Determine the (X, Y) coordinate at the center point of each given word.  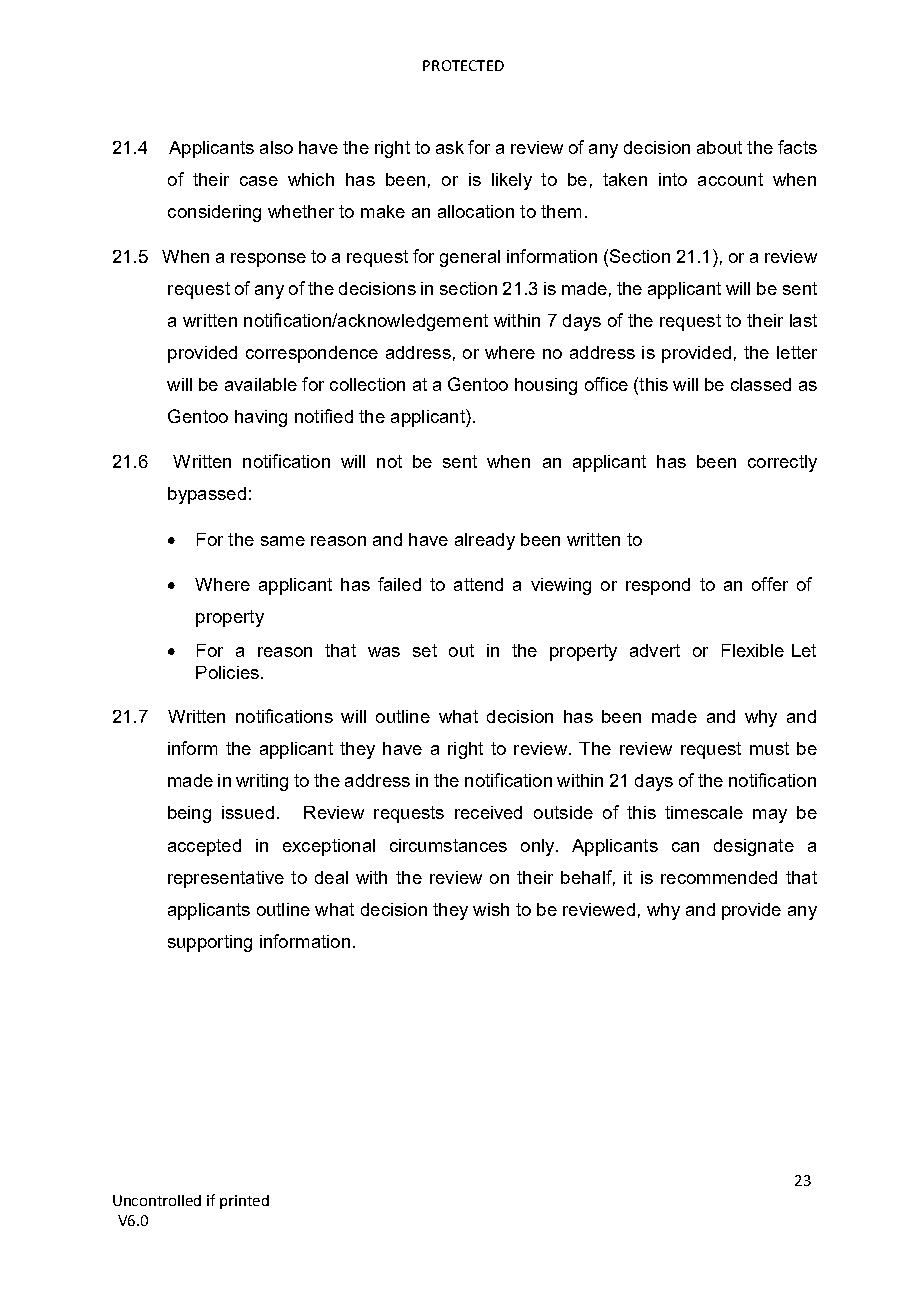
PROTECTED (463, 65)
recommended (719, 877)
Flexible (753, 650)
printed (244, 1202)
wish (491, 909)
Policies (227, 672)
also (276, 147)
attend (478, 584)
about (719, 147)
